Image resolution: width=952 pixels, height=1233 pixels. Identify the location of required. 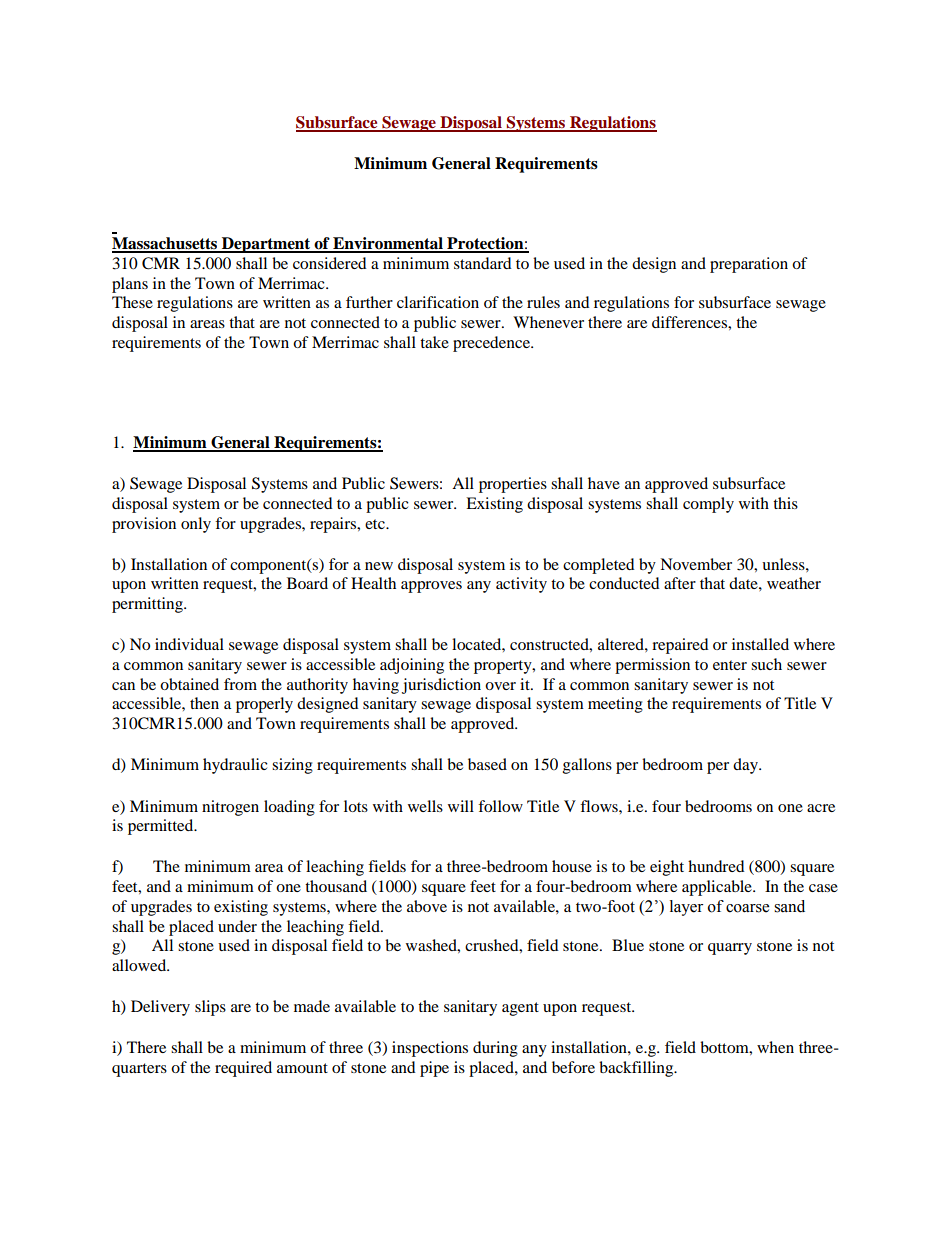
(243, 1069).
